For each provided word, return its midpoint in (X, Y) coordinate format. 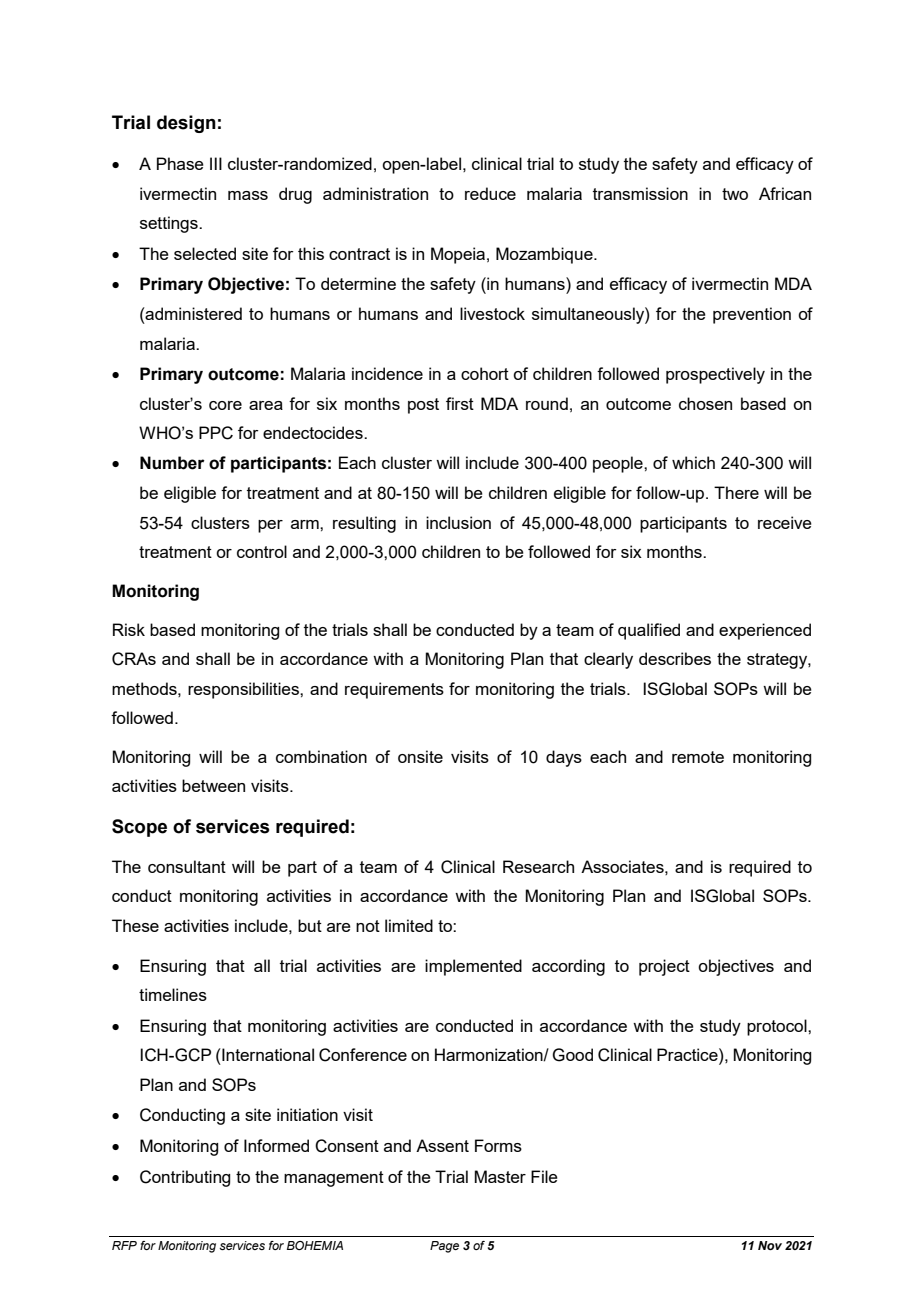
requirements (394, 690)
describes (675, 658)
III (216, 163)
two (735, 194)
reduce (490, 193)
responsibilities (244, 690)
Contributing (185, 1178)
